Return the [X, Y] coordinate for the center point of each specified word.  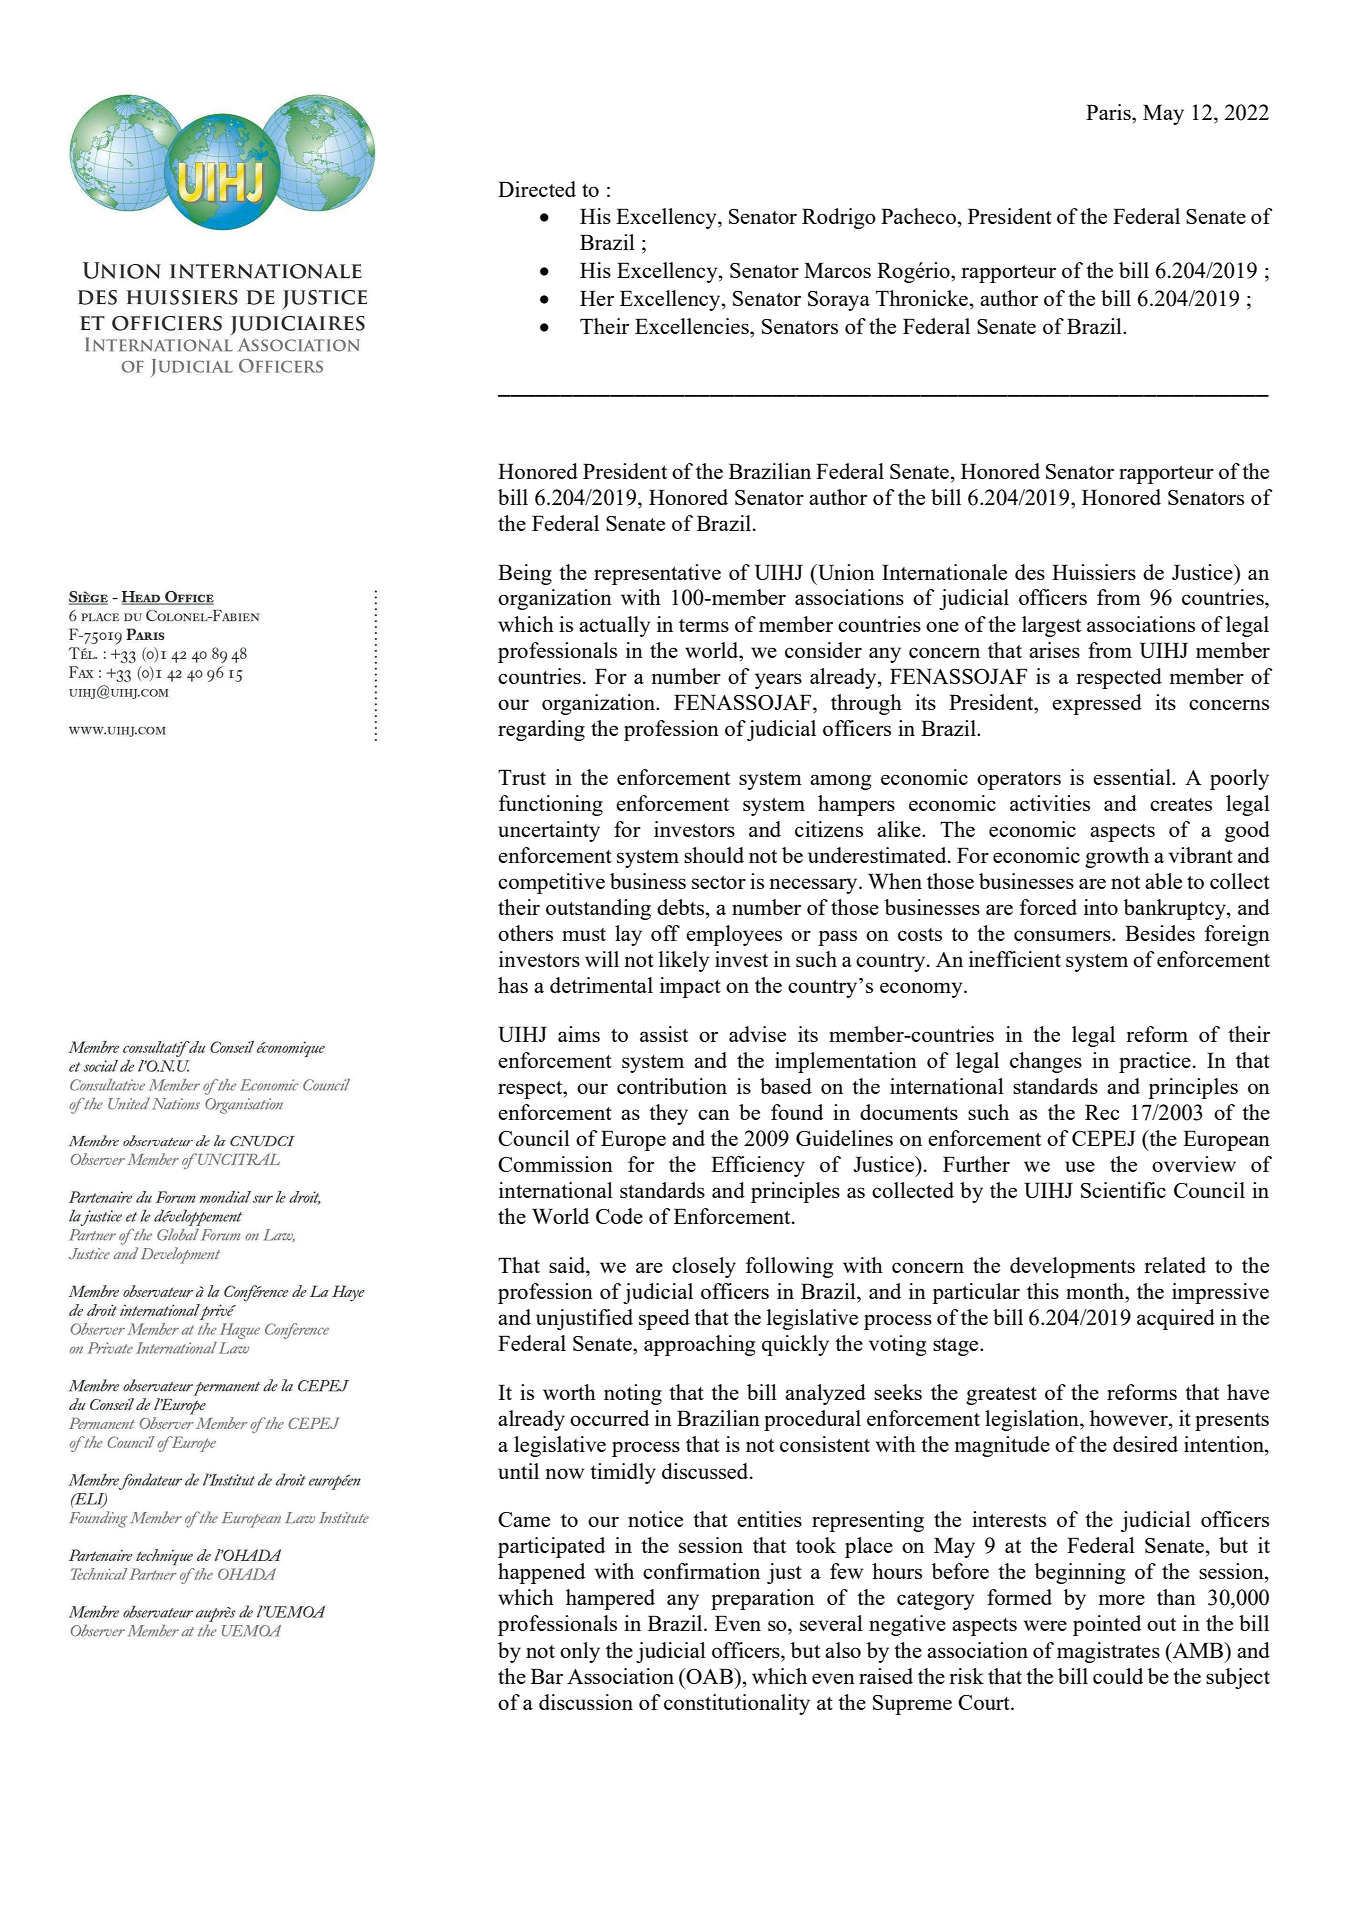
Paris [1109, 112]
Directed [537, 189]
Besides [1160, 933]
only [580, 1652]
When [895, 881]
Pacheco [918, 216]
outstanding [598, 909]
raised [886, 1676]
